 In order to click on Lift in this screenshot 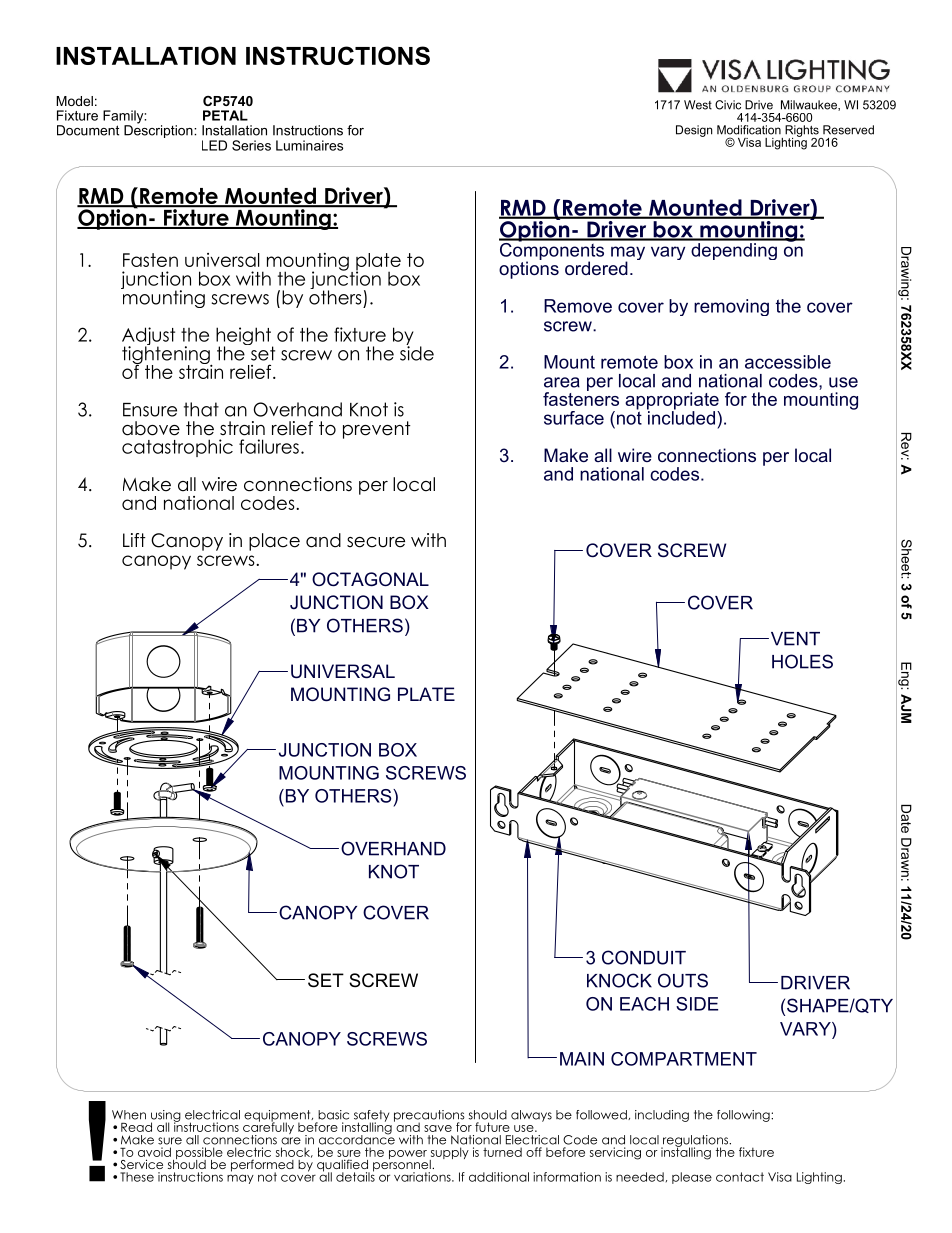, I will do `click(134, 540)`.
